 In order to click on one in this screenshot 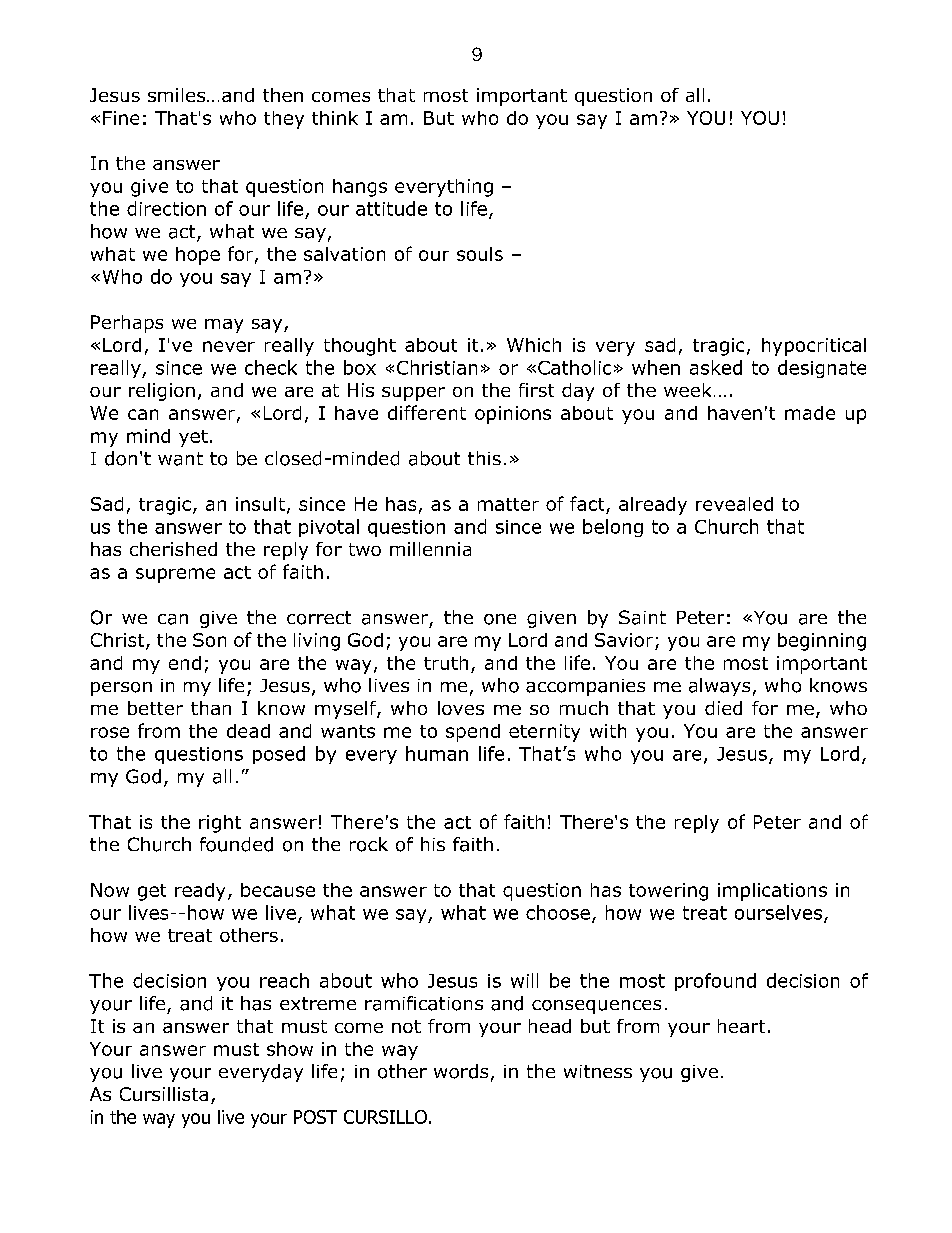, I will do `click(500, 619)`.
